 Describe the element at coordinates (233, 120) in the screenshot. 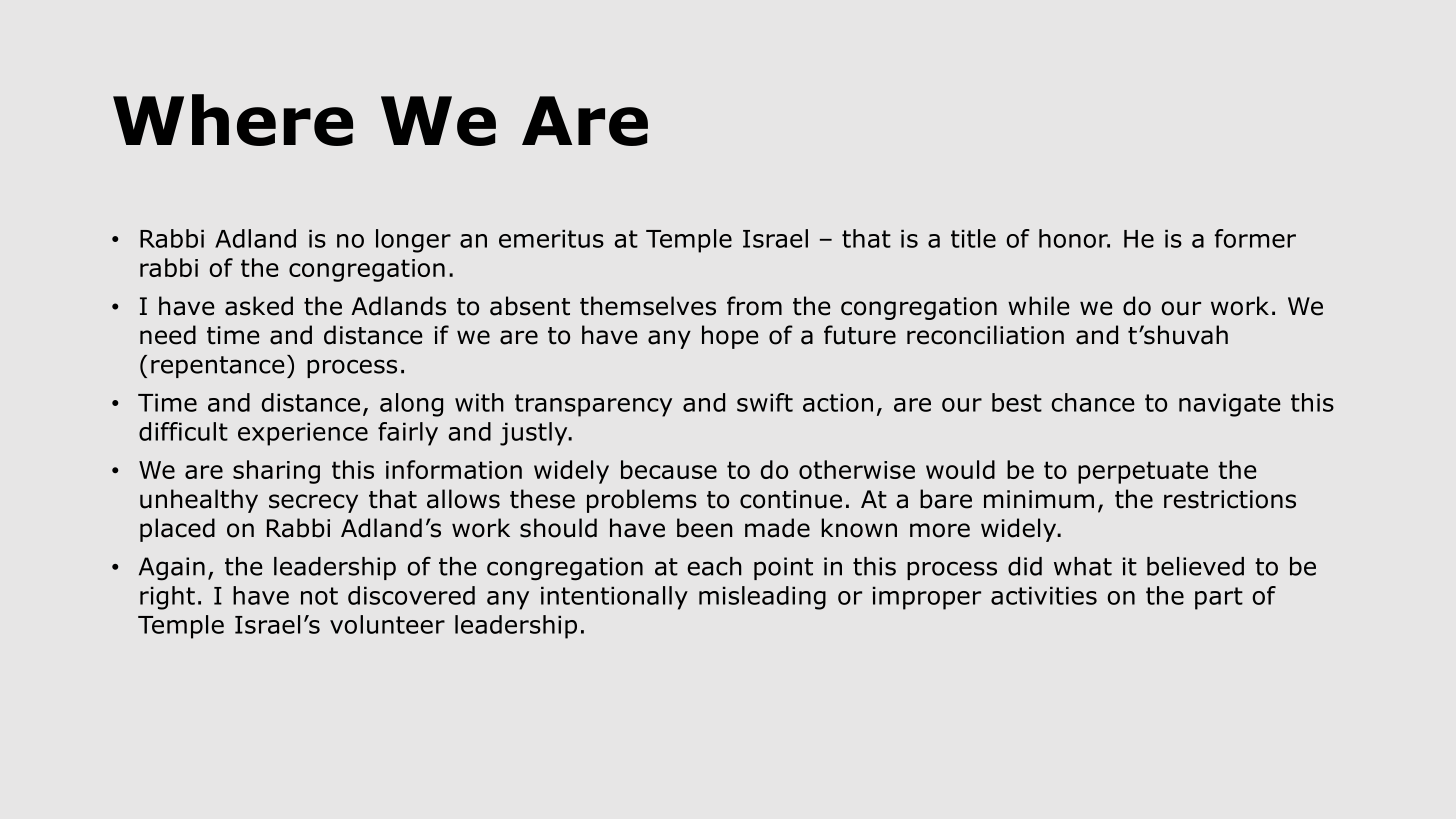

I see `Where` at that location.
